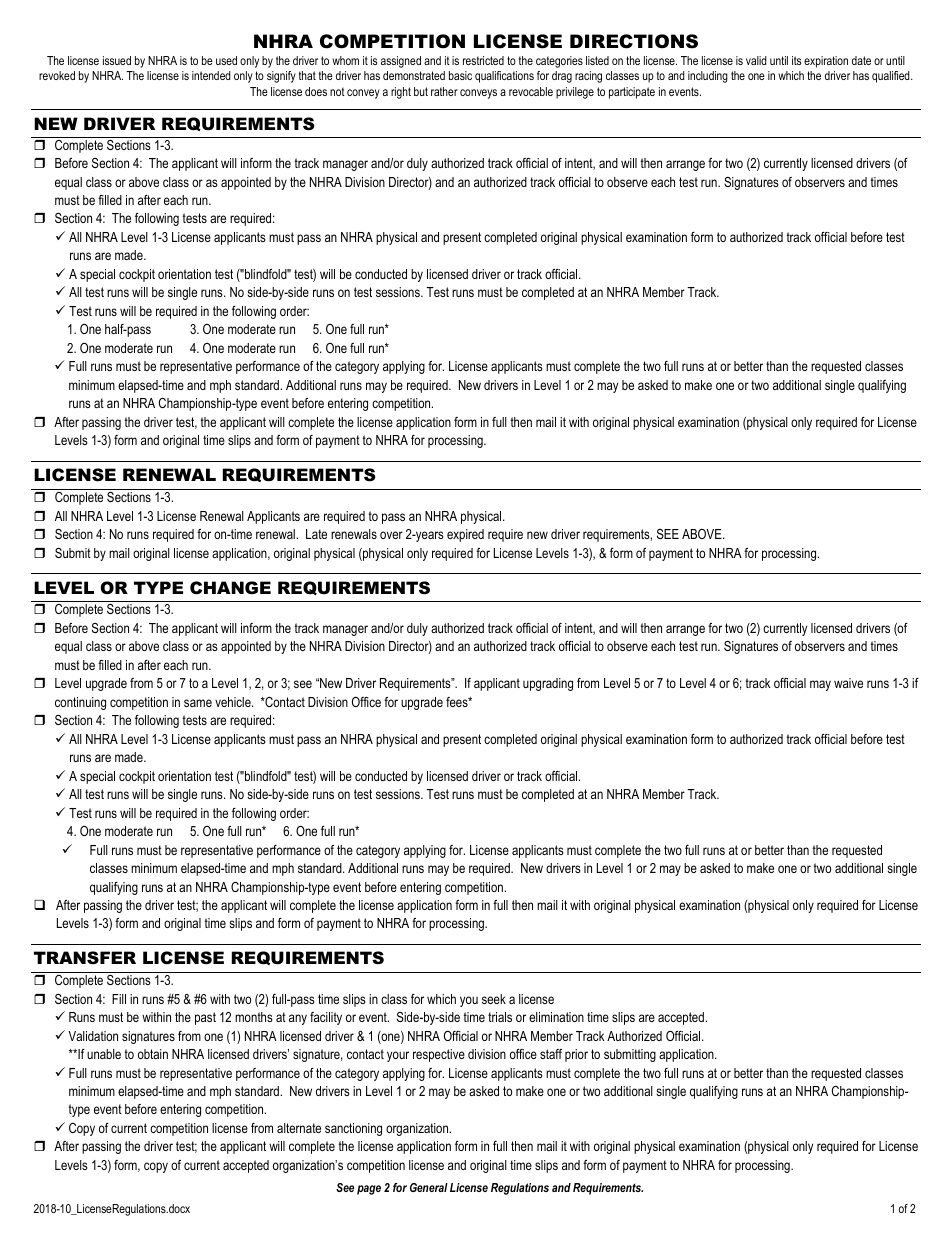 Image resolution: width=952 pixels, height=1233 pixels. What do you see at coordinates (299, 1128) in the document?
I see `alternate` at bounding box center [299, 1128].
